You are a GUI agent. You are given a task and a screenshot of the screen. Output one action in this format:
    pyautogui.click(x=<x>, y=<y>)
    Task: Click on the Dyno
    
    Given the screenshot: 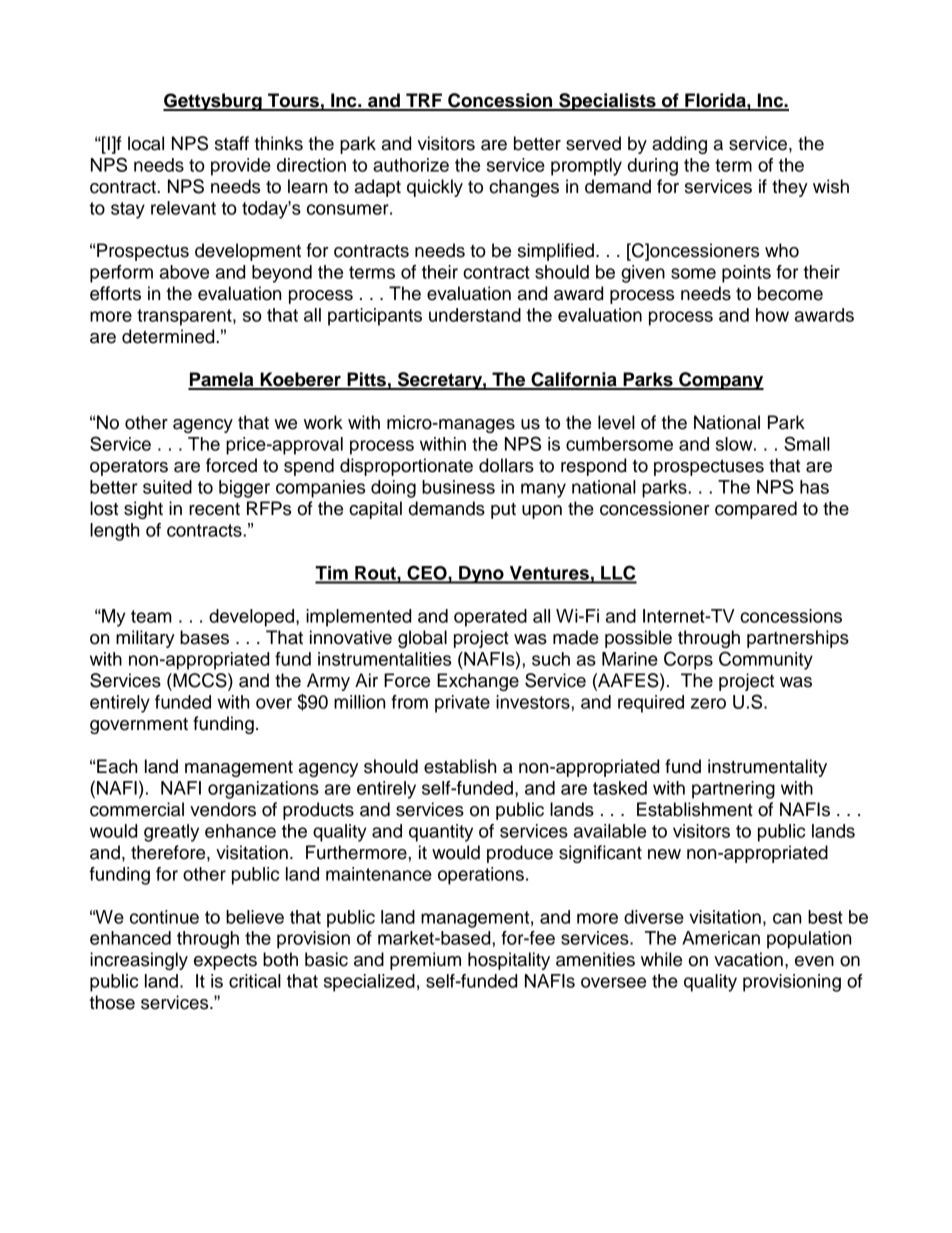 What is the action you would take?
    pyautogui.click(x=481, y=575)
